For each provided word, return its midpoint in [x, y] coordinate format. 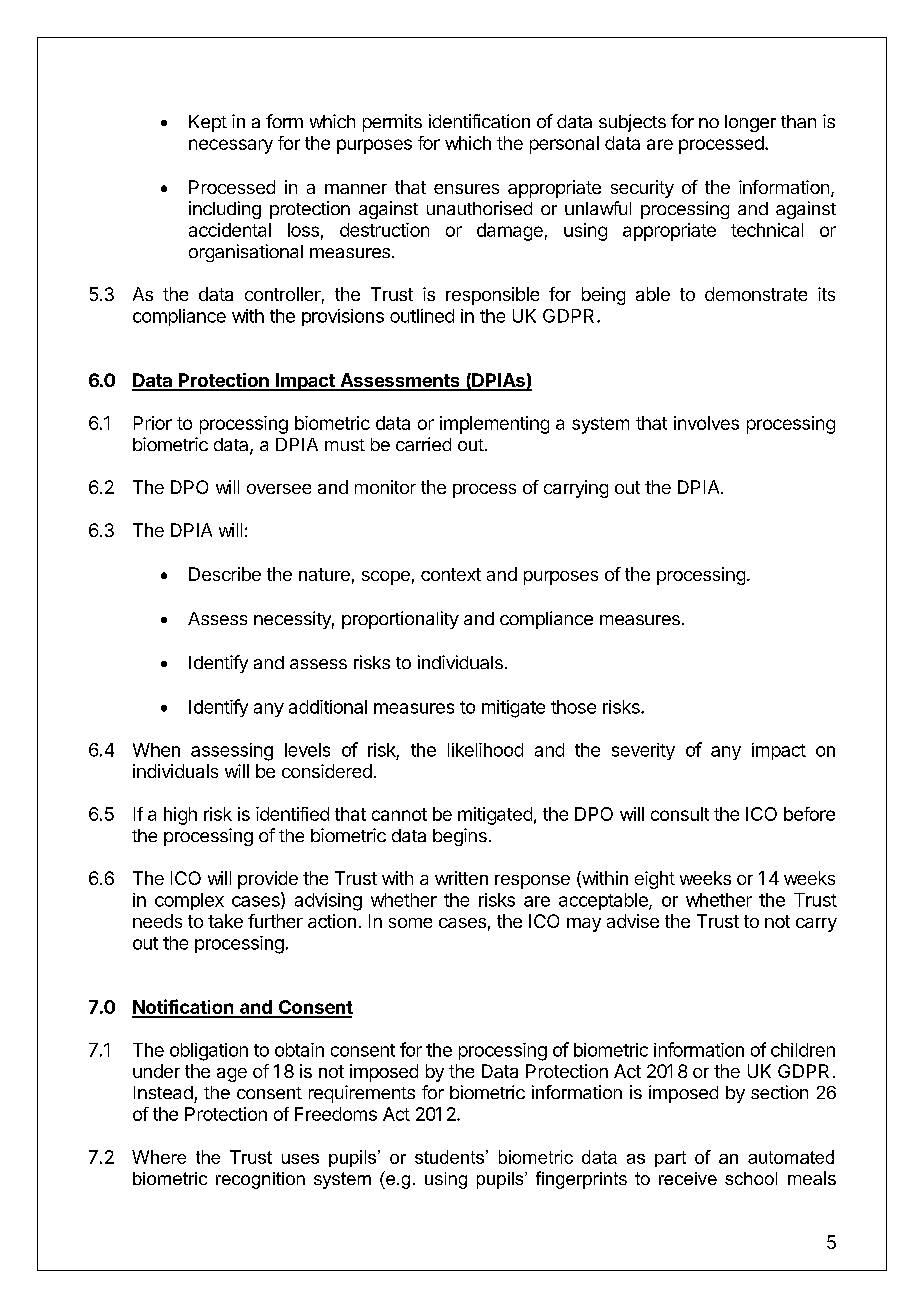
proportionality [400, 620]
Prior [153, 423]
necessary [231, 146]
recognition [260, 1180]
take [225, 921]
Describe [225, 574]
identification [479, 121]
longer [750, 123]
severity [643, 751]
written [461, 878]
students [449, 1157]
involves [706, 423]
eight [655, 880]
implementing [494, 425]
